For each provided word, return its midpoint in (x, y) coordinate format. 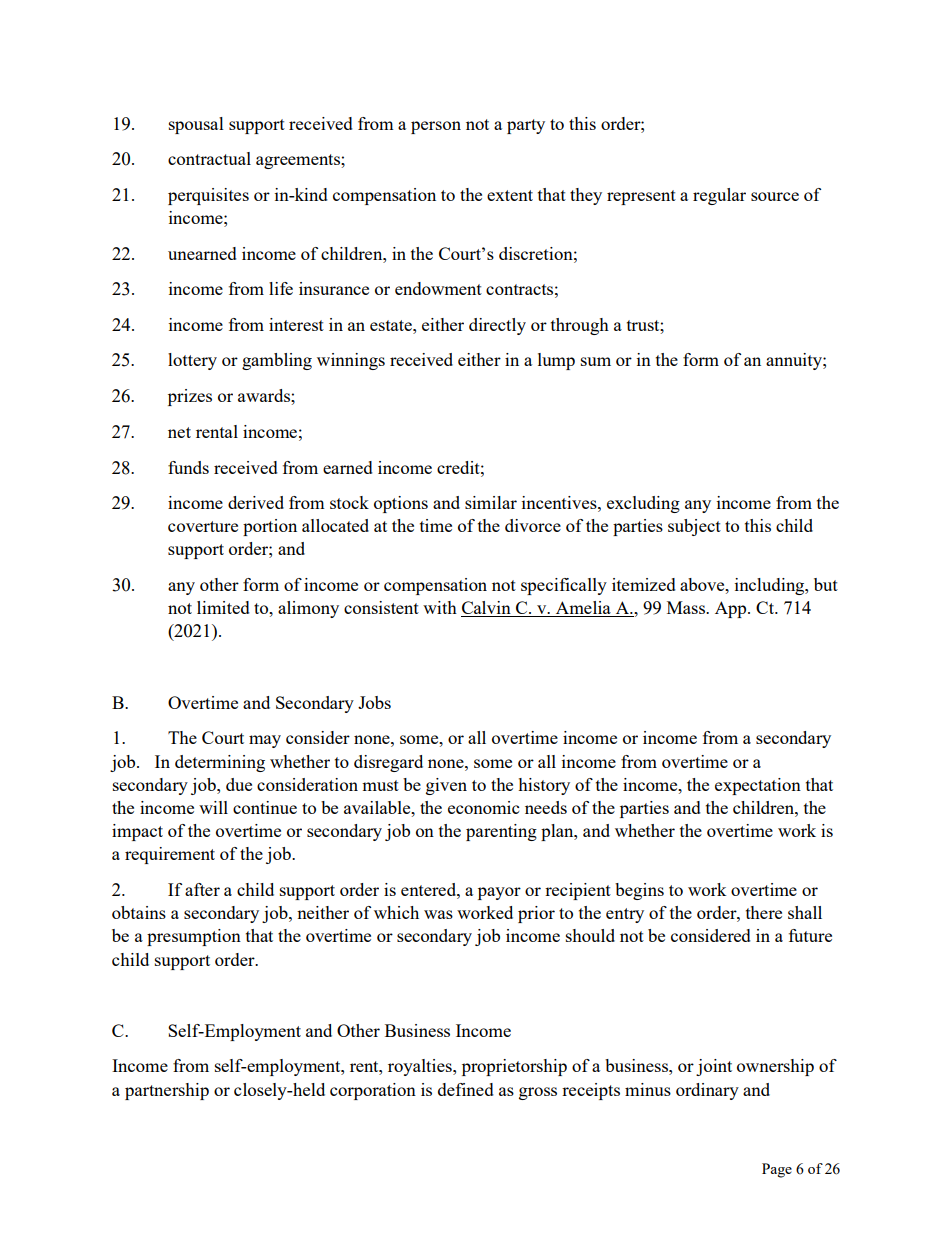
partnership (167, 1091)
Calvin (487, 609)
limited (223, 607)
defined (466, 1089)
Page (777, 1170)
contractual (209, 158)
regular (719, 196)
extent (510, 195)
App (732, 609)
